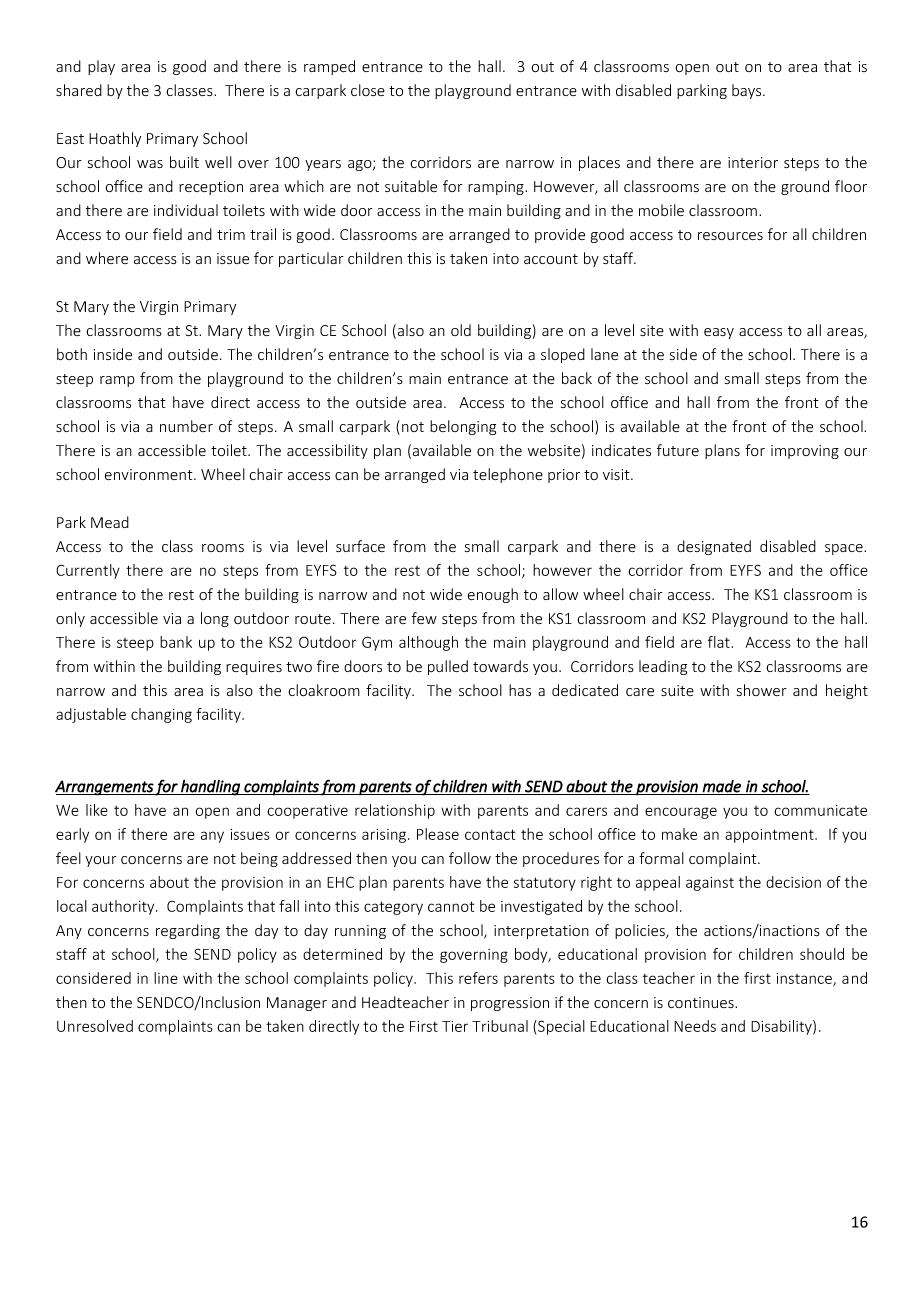  What do you see at coordinates (762, 690) in the document?
I see `shower` at bounding box center [762, 690].
